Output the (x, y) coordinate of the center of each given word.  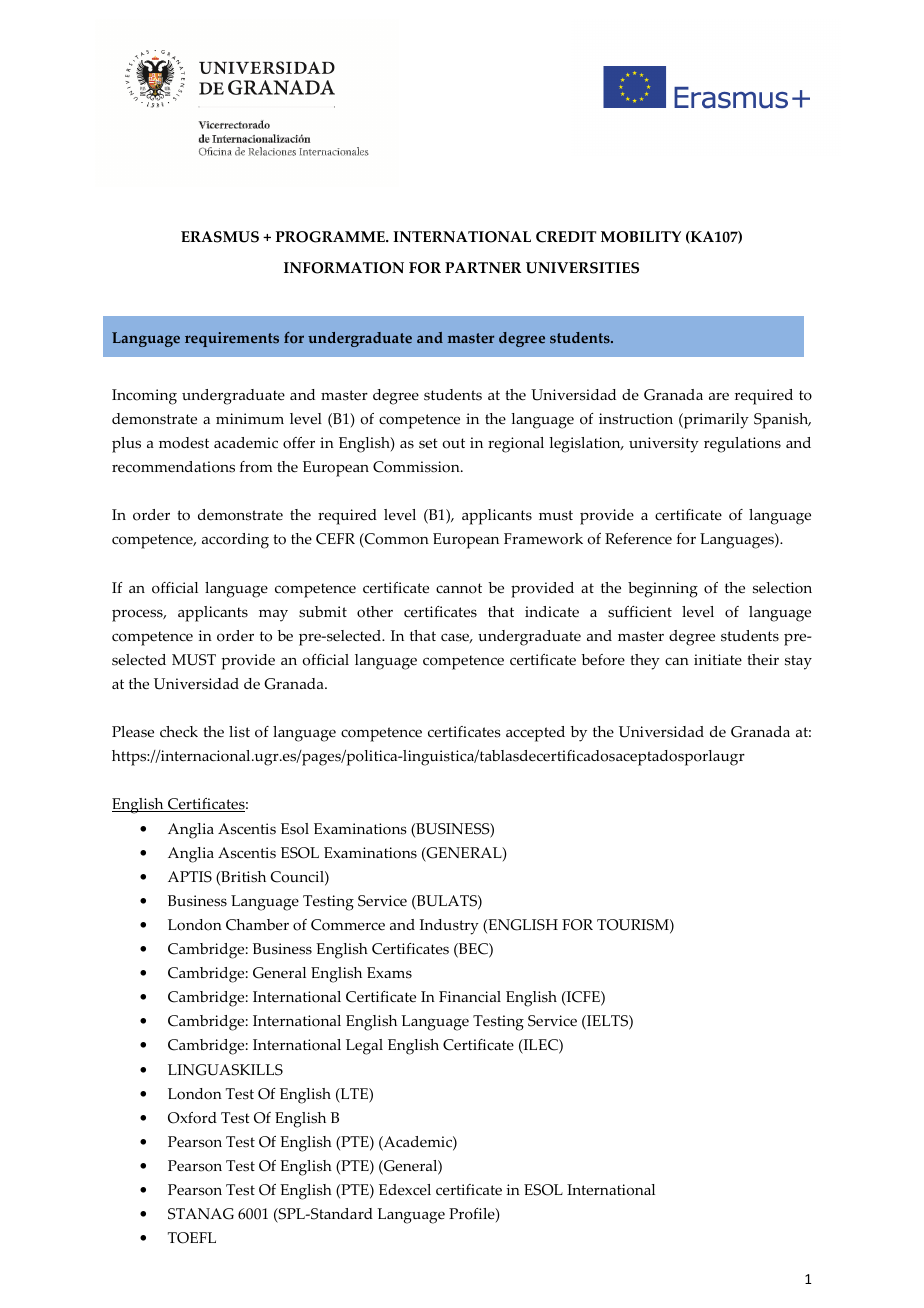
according (235, 541)
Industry (449, 927)
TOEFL (192, 1238)
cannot (459, 588)
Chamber (257, 925)
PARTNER (483, 267)
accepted (535, 734)
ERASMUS (220, 237)
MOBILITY (641, 237)
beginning (663, 590)
